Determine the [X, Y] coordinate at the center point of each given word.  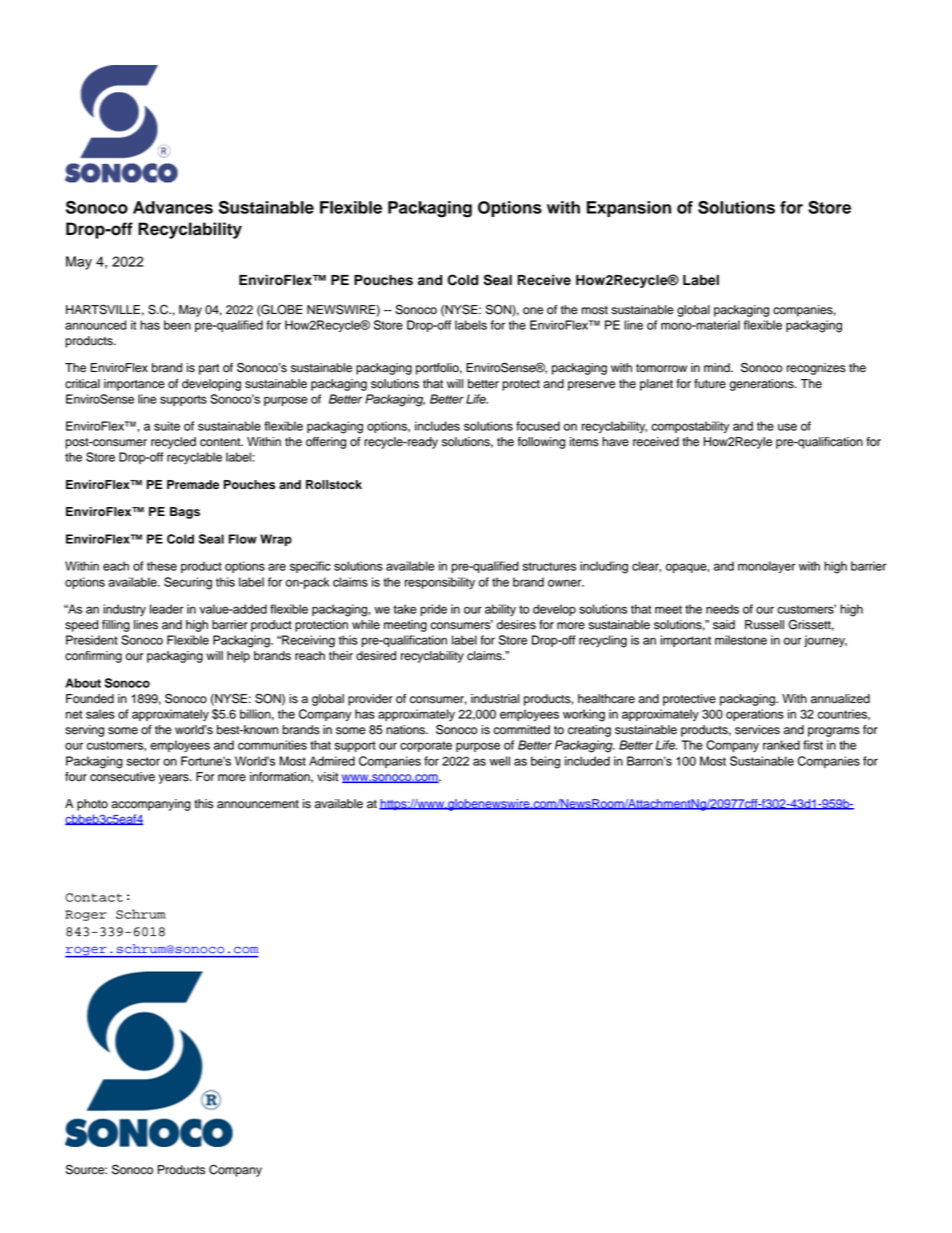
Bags [185, 513]
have [615, 442]
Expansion [629, 209]
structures [549, 566]
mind [718, 368]
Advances [173, 207]
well [499, 761]
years [175, 779]
